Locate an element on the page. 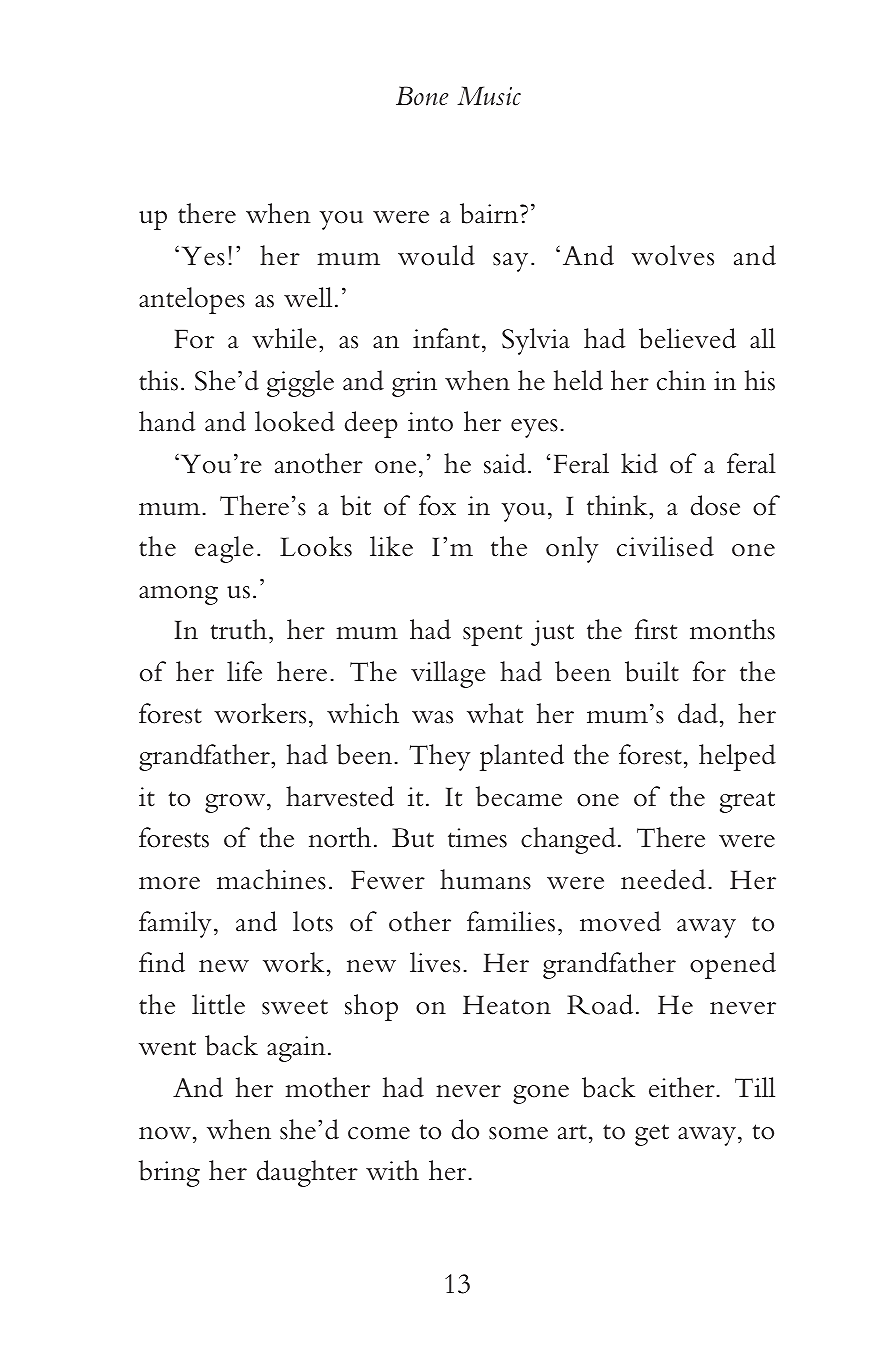  would is located at coordinates (436, 255).
